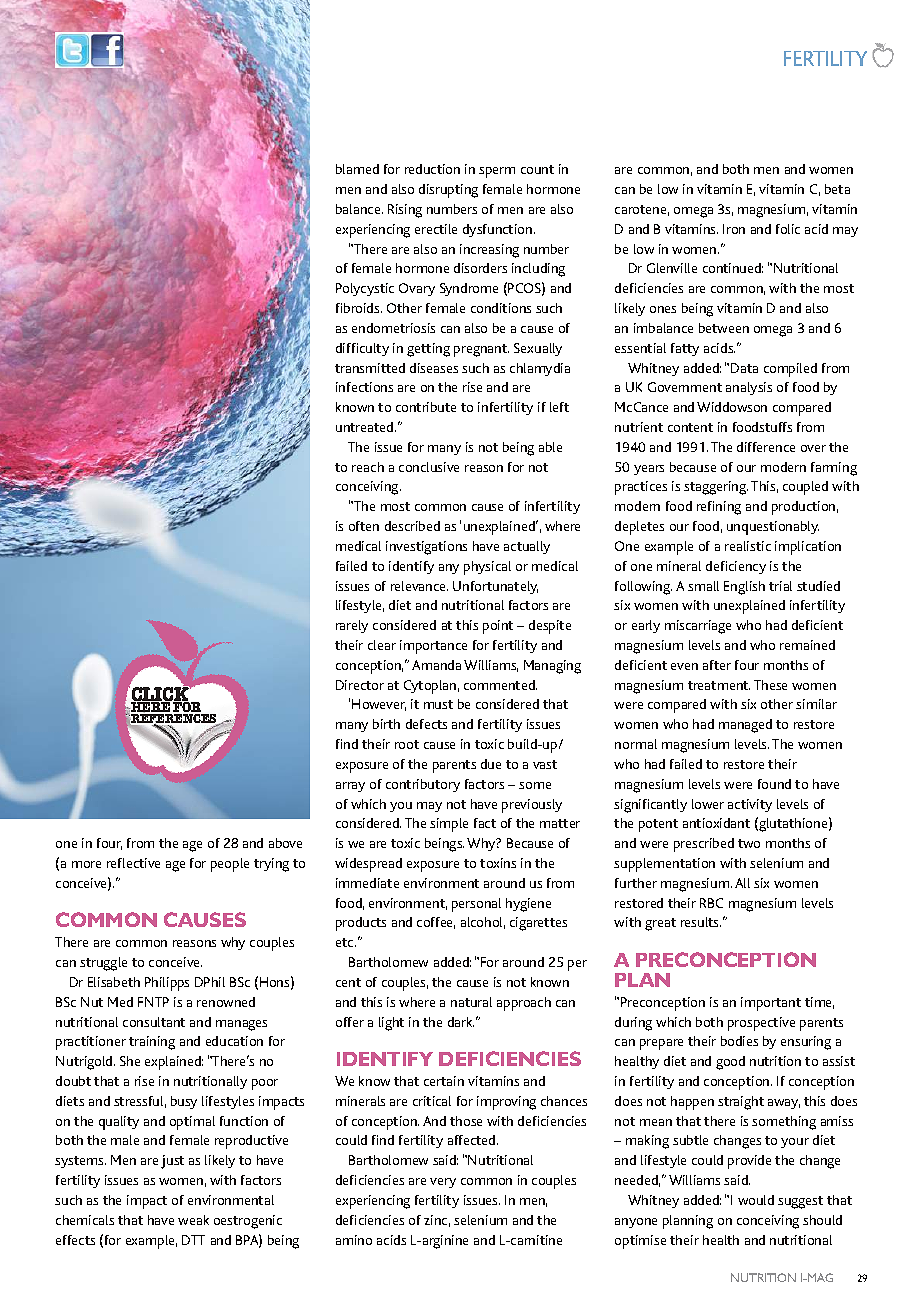 This image has height=1308, width=924. Describe the element at coordinates (438, 704) in the image. I see `must` at that location.
